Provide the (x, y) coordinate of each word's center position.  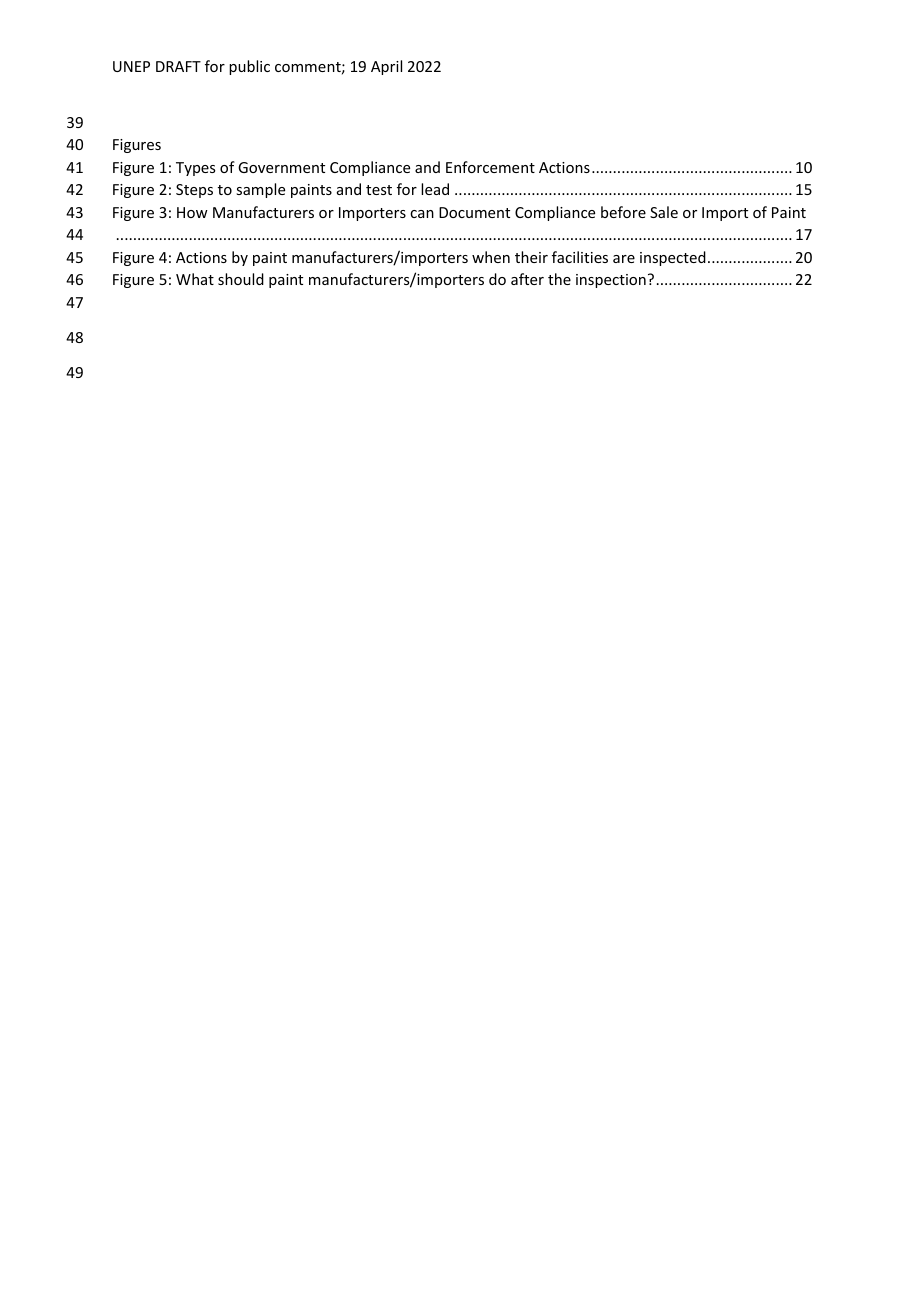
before (623, 212)
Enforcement (490, 167)
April (386, 67)
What (195, 279)
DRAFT (178, 66)
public (249, 67)
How (192, 212)
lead (435, 189)
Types (195, 169)
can (422, 214)
